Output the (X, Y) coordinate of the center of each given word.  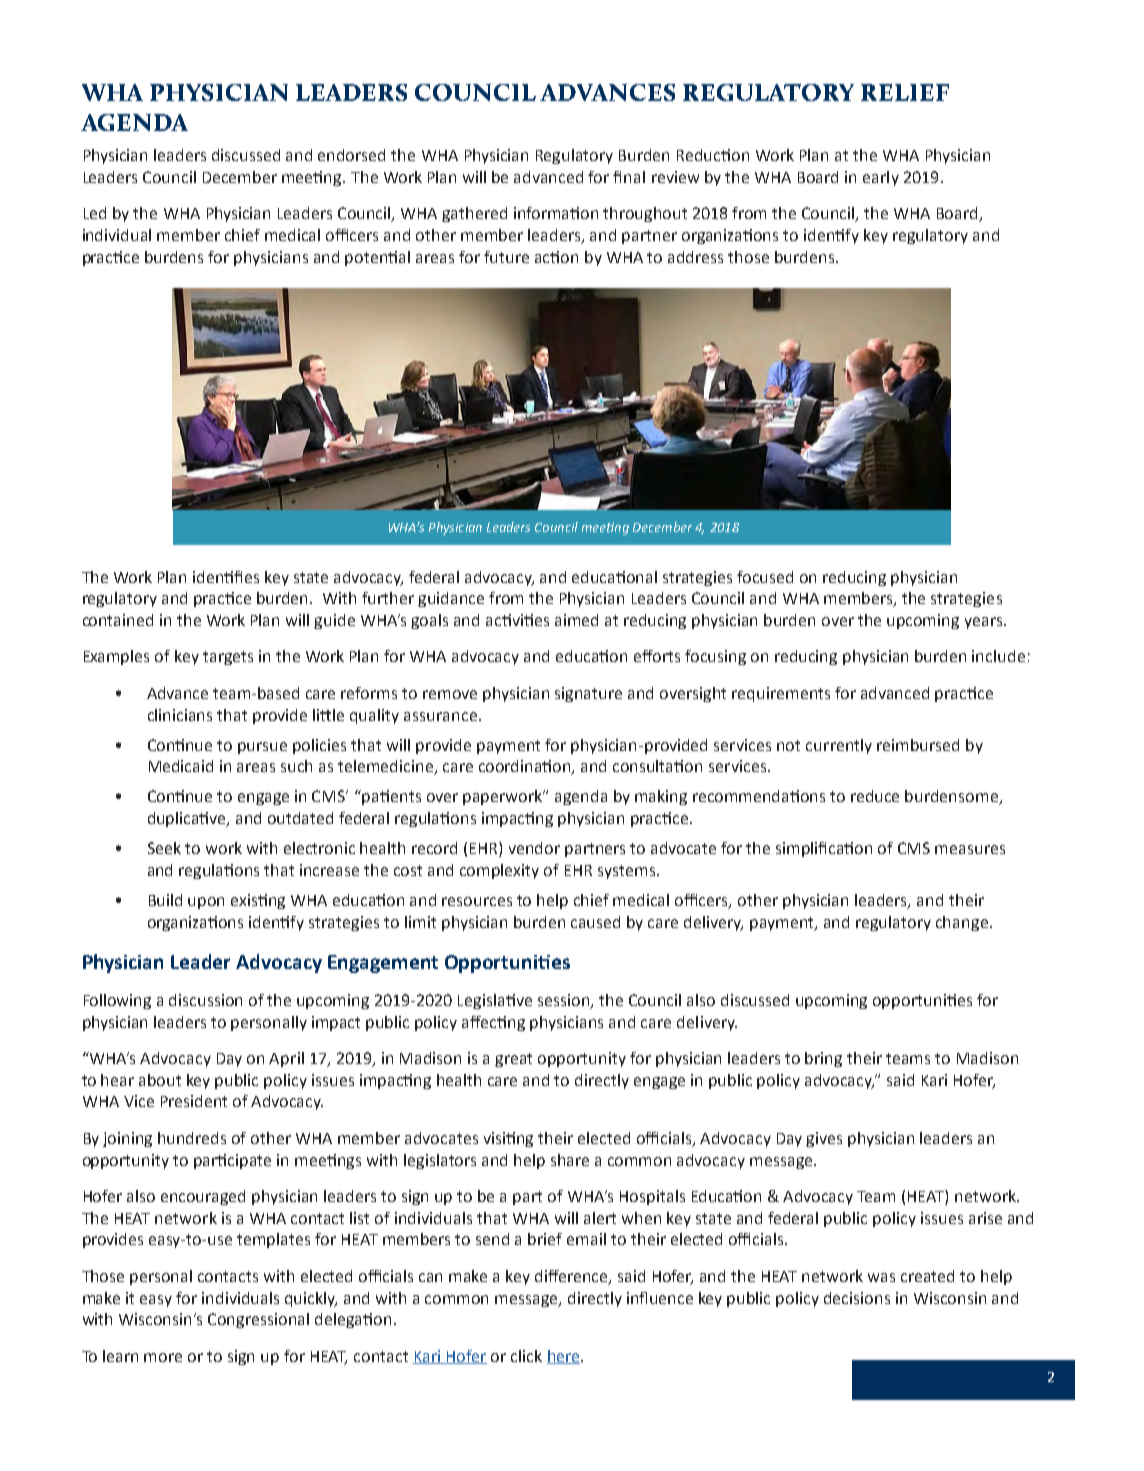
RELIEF (905, 92)
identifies (226, 577)
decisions (857, 1298)
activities (517, 620)
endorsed (351, 155)
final (629, 177)
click (526, 1356)
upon (206, 903)
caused (595, 922)
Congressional (258, 1320)
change (962, 923)
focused (765, 577)
